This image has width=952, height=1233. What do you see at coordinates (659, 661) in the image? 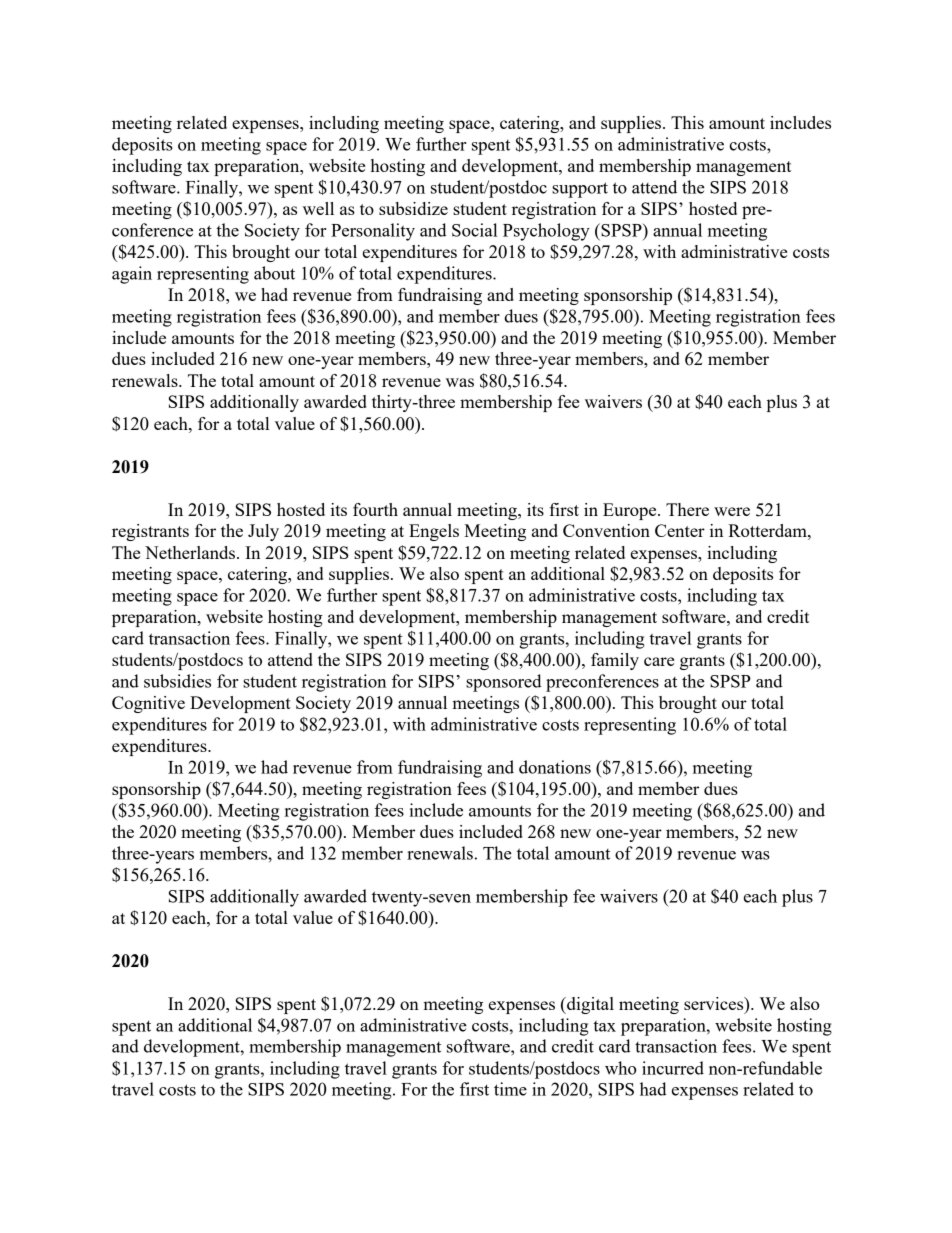
I see `care` at bounding box center [659, 661].
